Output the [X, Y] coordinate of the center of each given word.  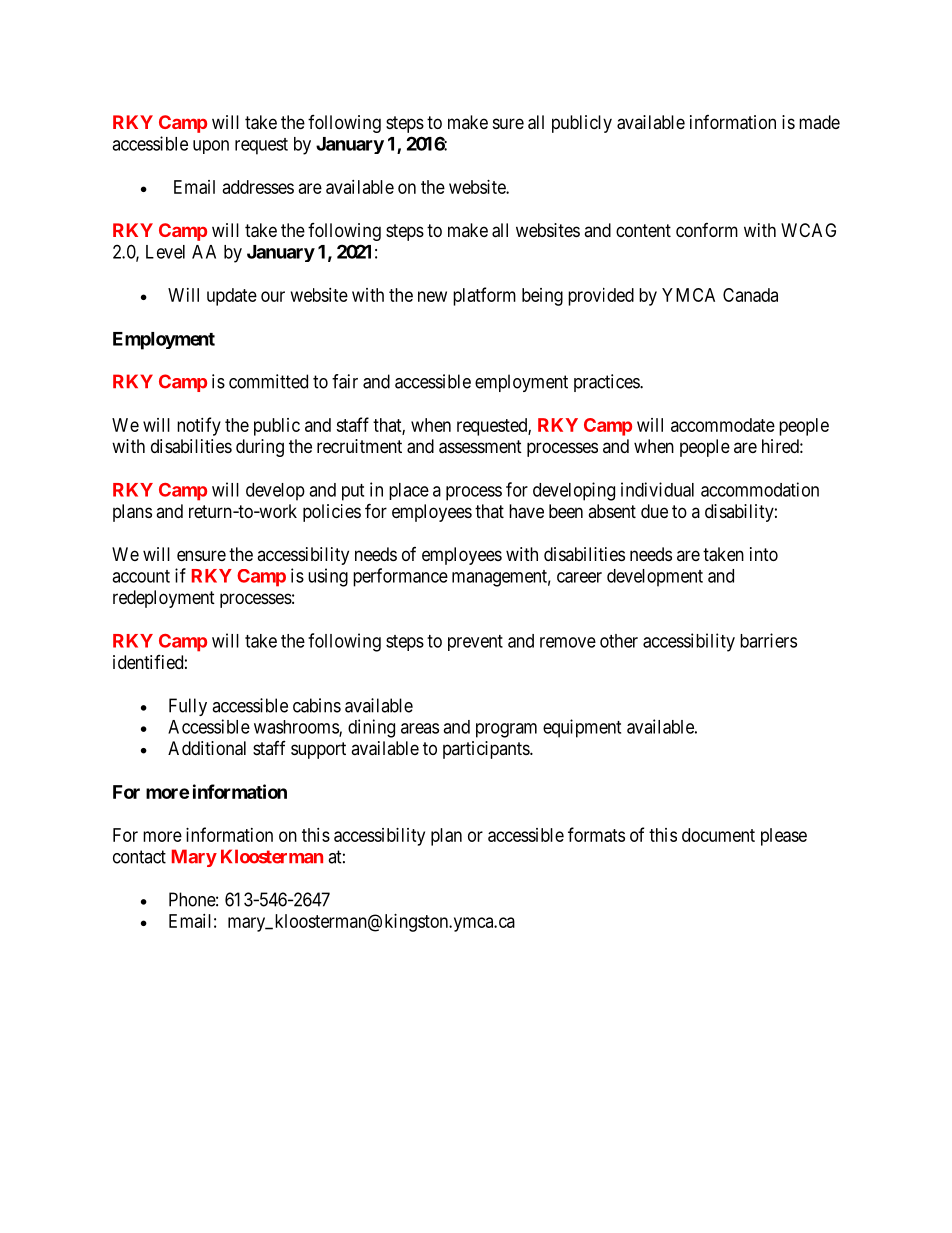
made [819, 122]
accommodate [723, 425]
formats [596, 834]
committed [268, 381]
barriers [768, 640]
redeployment [164, 599]
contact [139, 857]
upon [211, 147]
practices [607, 383]
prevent [475, 643]
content [643, 230]
